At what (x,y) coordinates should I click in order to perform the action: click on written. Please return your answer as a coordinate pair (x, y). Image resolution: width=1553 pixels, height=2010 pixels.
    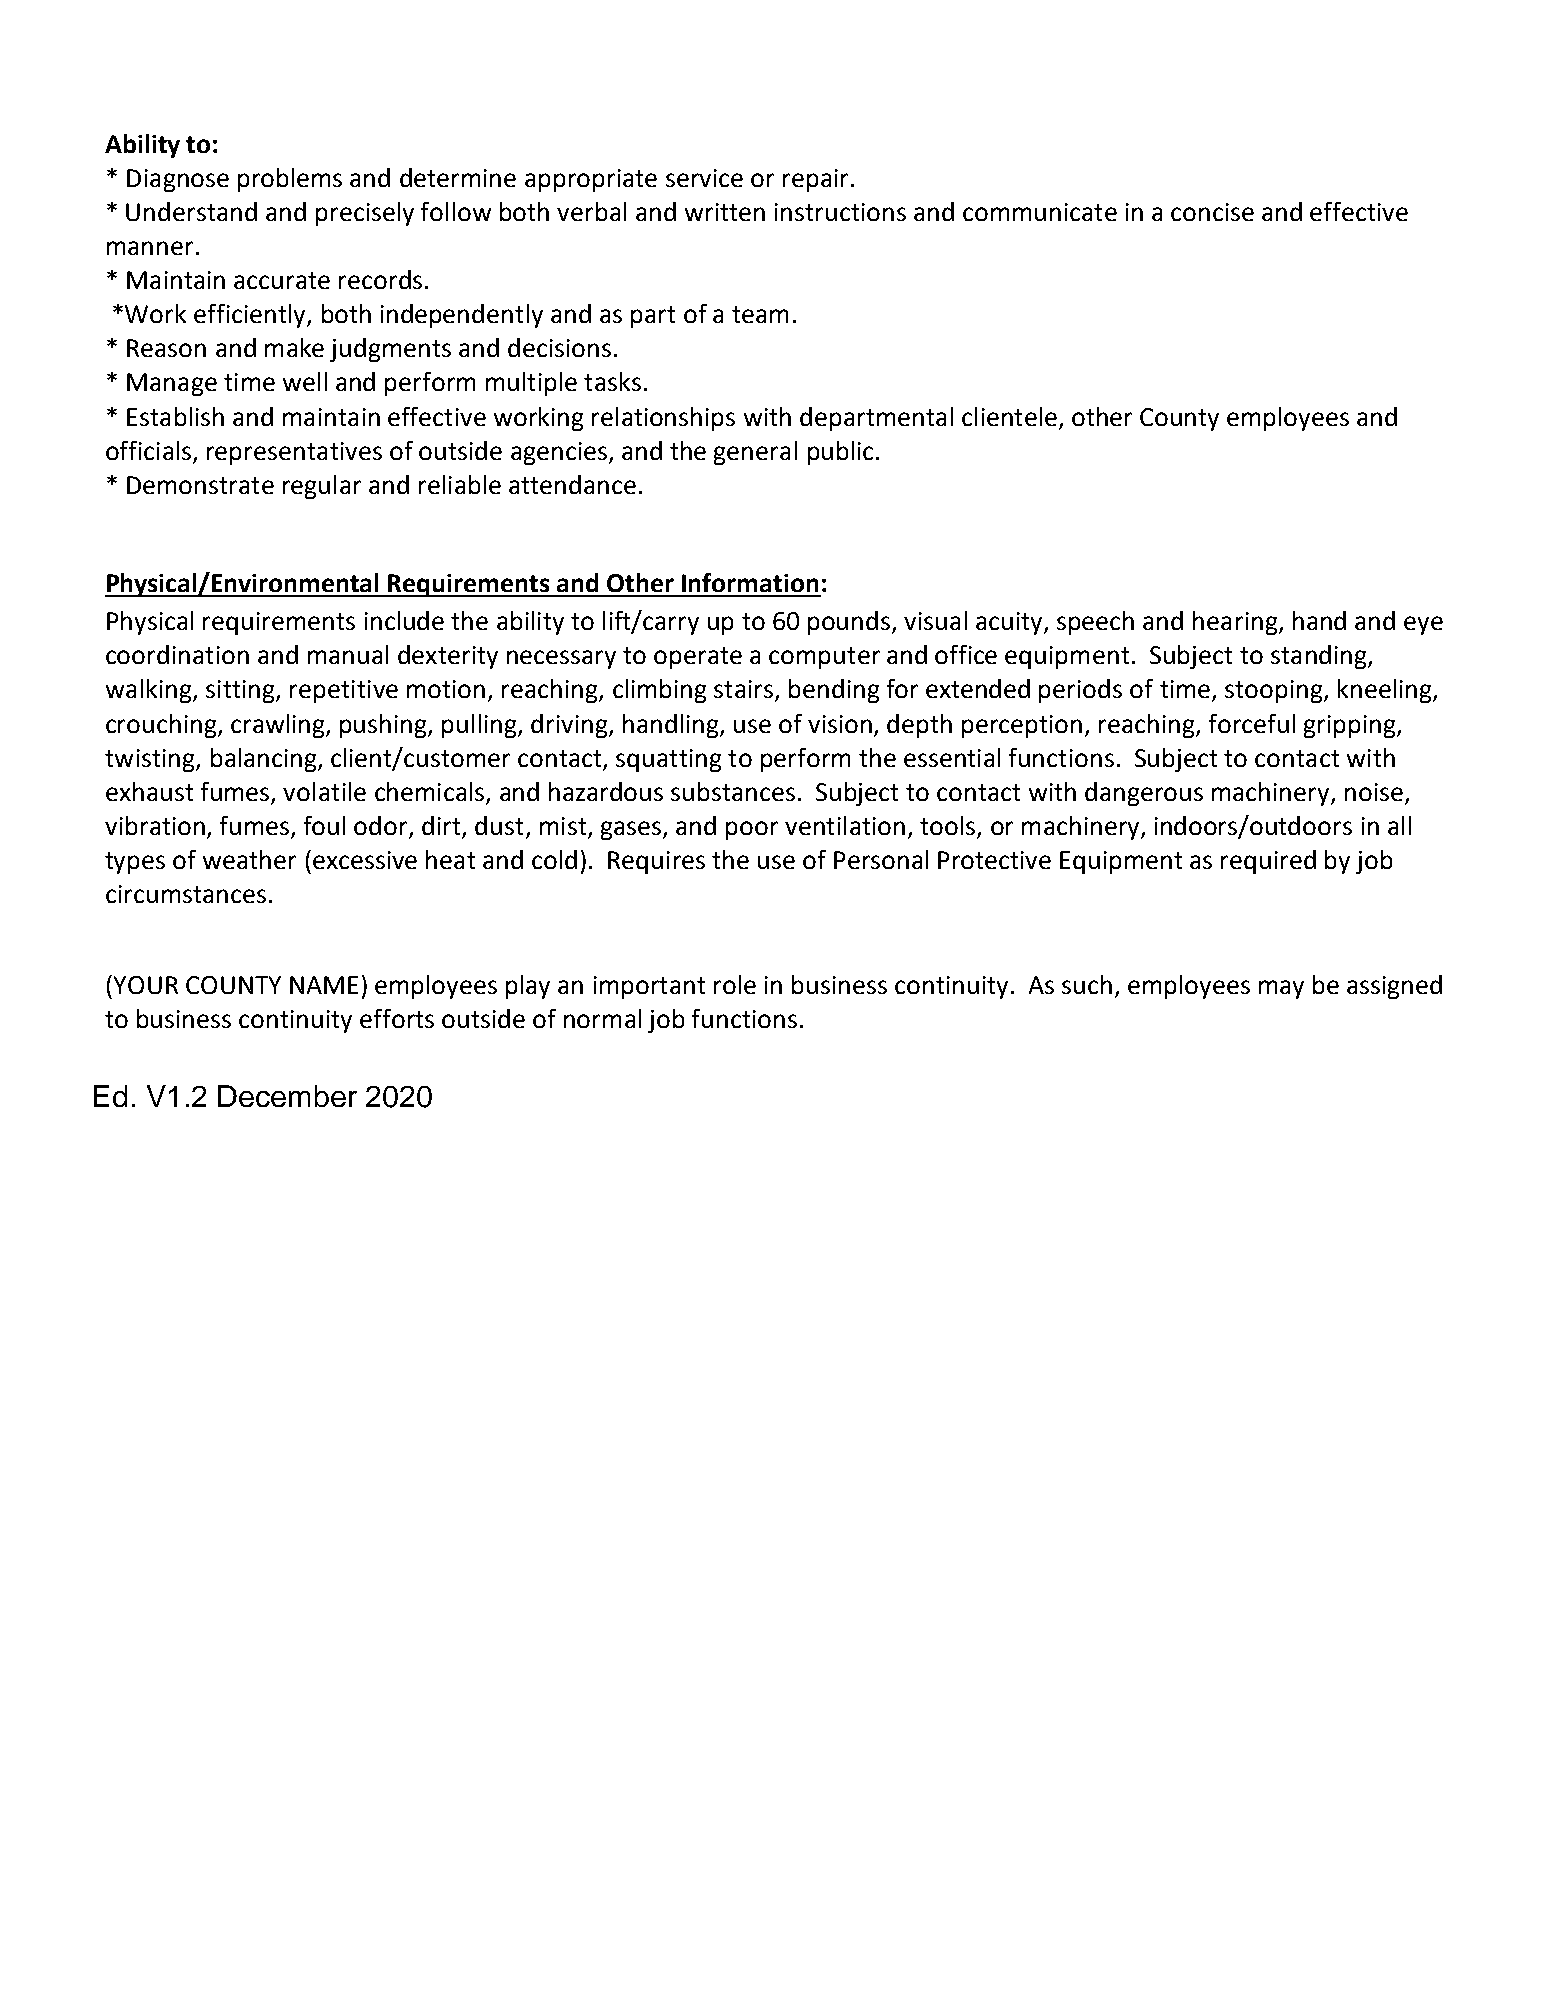
    Looking at the image, I should click on (725, 212).
